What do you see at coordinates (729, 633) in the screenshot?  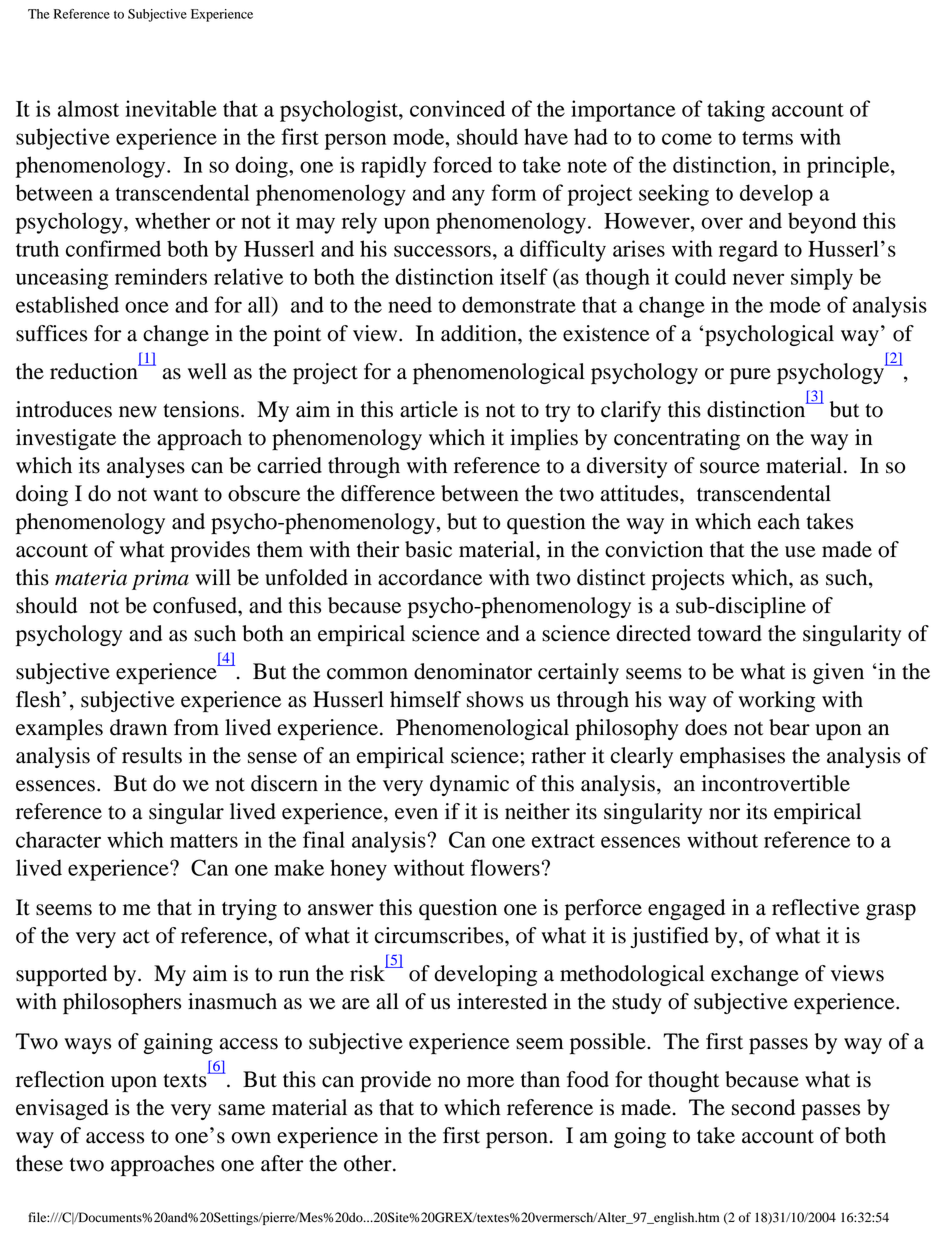 I see `toward` at bounding box center [729, 633].
